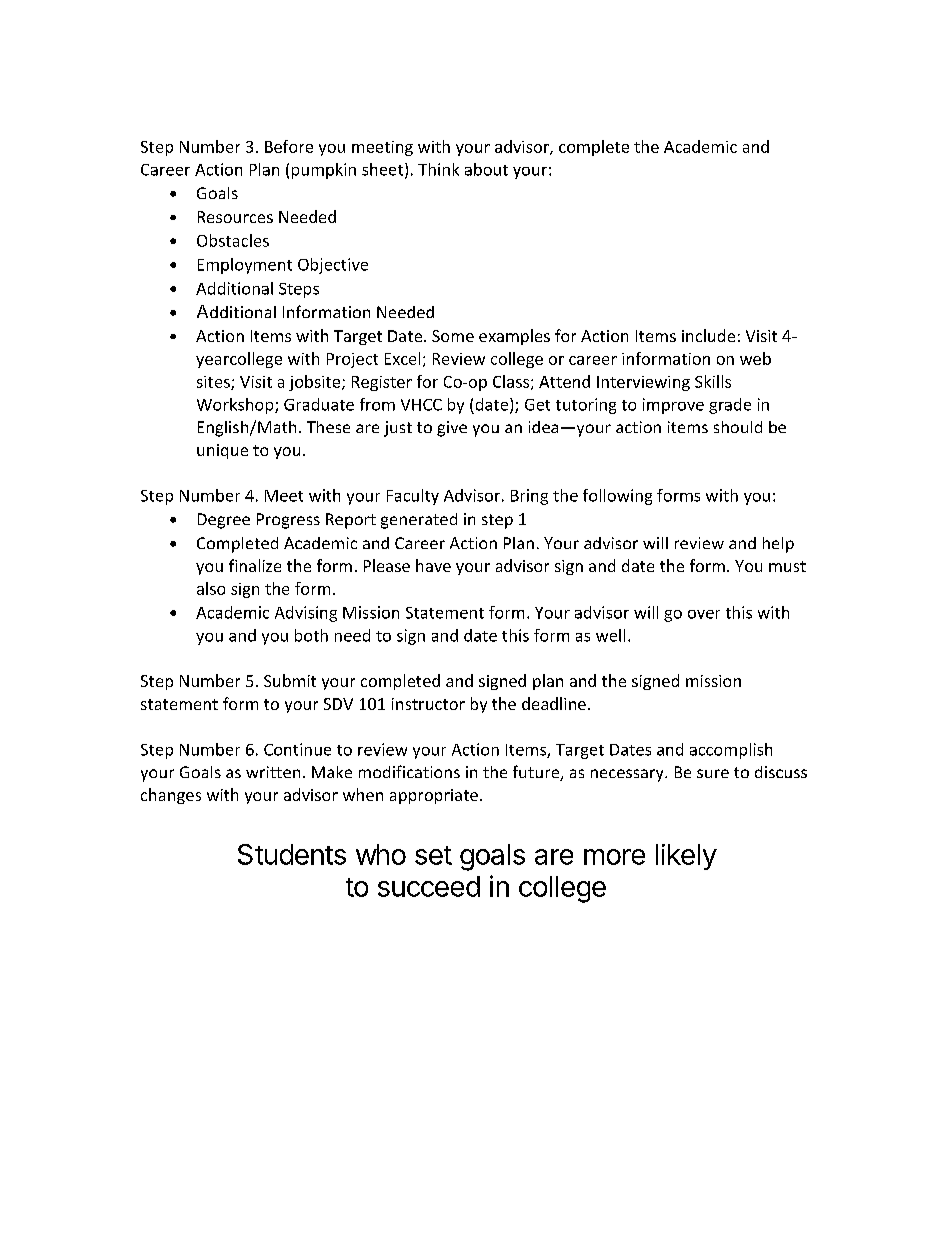 This screenshot has height=1233, width=952. What do you see at coordinates (236, 406) in the screenshot?
I see `Workshop` at bounding box center [236, 406].
